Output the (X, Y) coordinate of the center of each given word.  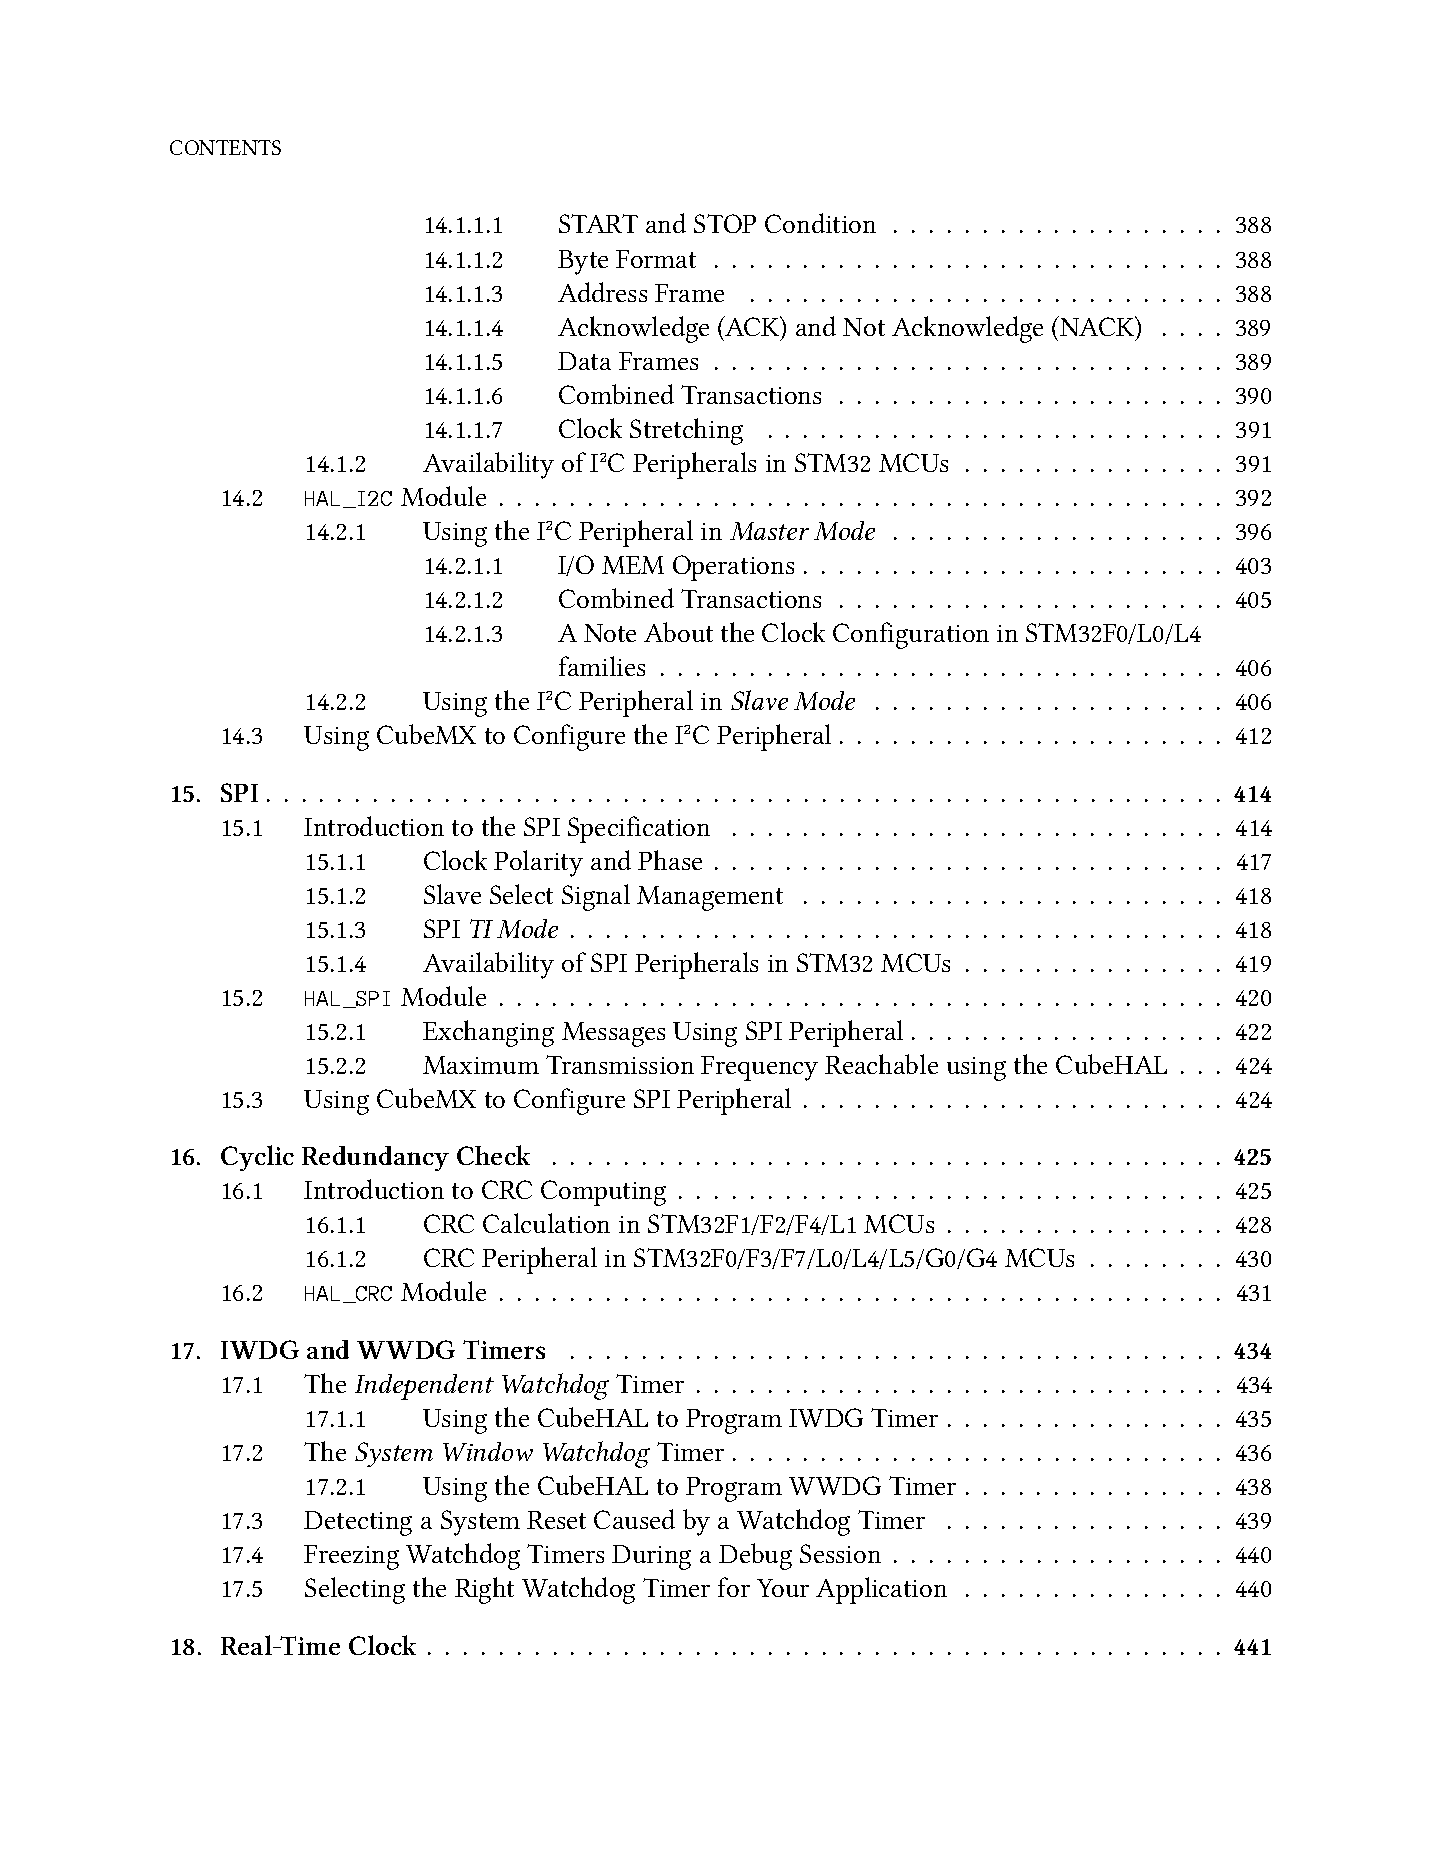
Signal (596, 897)
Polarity (538, 863)
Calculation (546, 1223)
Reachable (881, 1064)
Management (710, 898)
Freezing (351, 1557)
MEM (633, 565)
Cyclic (257, 1158)
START (598, 223)
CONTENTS (225, 147)
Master (769, 531)
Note (610, 633)
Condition (820, 223)
